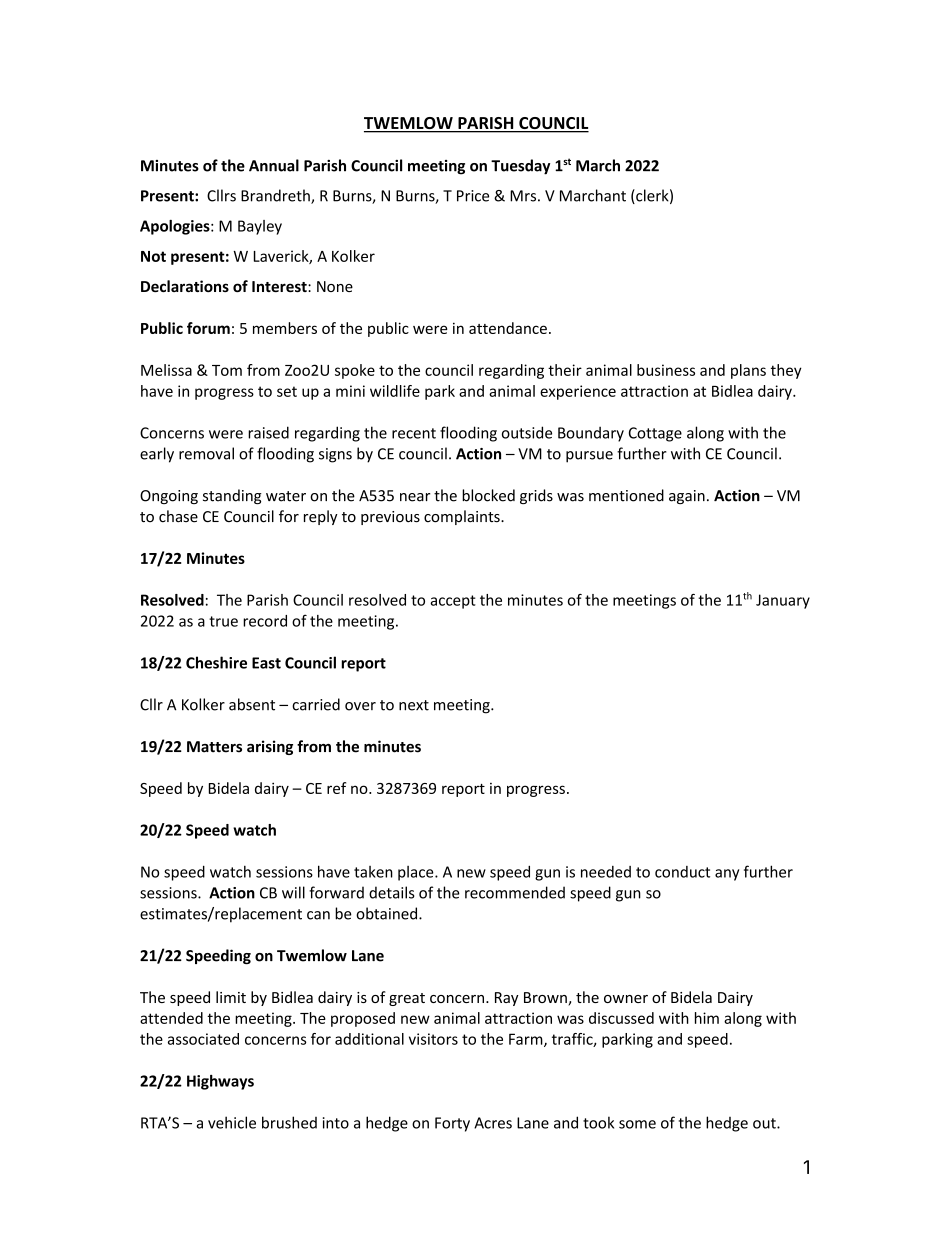 This page has height=1233, width=952. Describe the element at coordinates (520, 167) in the page. I see `Tuesday` at that location.
